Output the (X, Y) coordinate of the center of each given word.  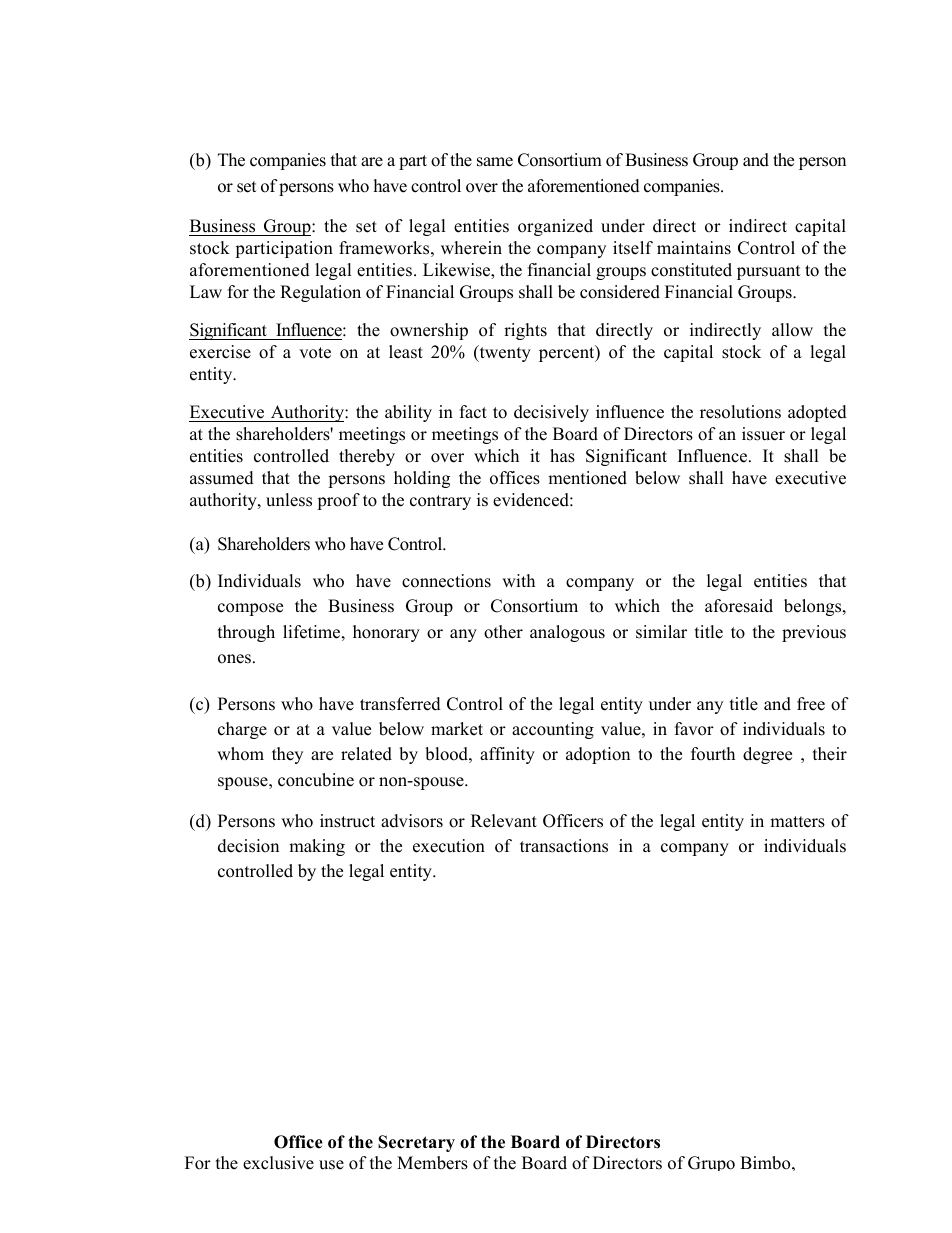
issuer (763, 434)
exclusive (278, 1163)
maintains (694, 248)
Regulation (320, 293)
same (495, 162)
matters (797, 822)
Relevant (504, 821)
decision (248, 846)
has (562, 456)
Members (432, 1163)
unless (289, 500)
